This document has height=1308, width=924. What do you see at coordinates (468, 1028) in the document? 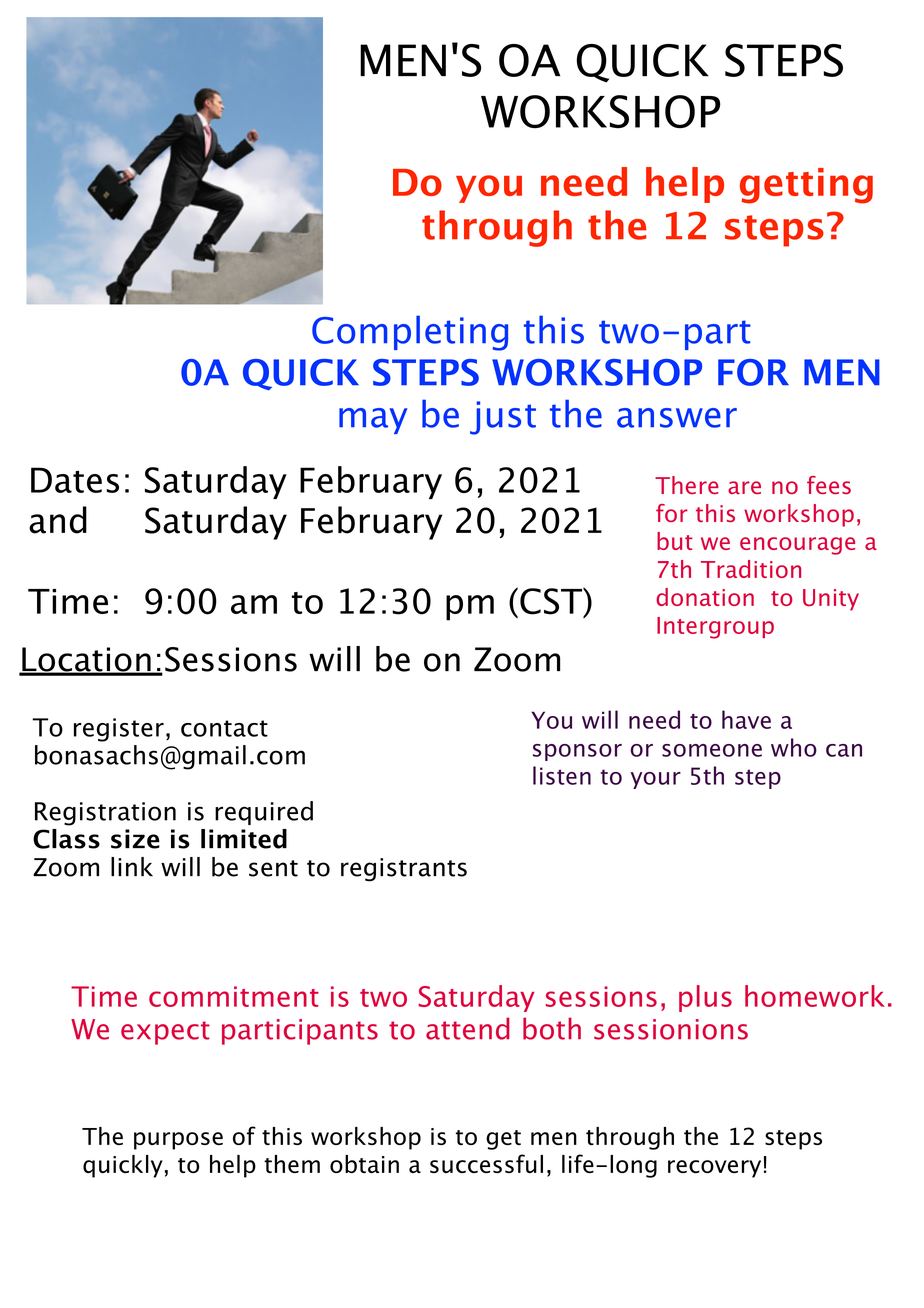
I see `attend` at bounding box center [468, 1028].
